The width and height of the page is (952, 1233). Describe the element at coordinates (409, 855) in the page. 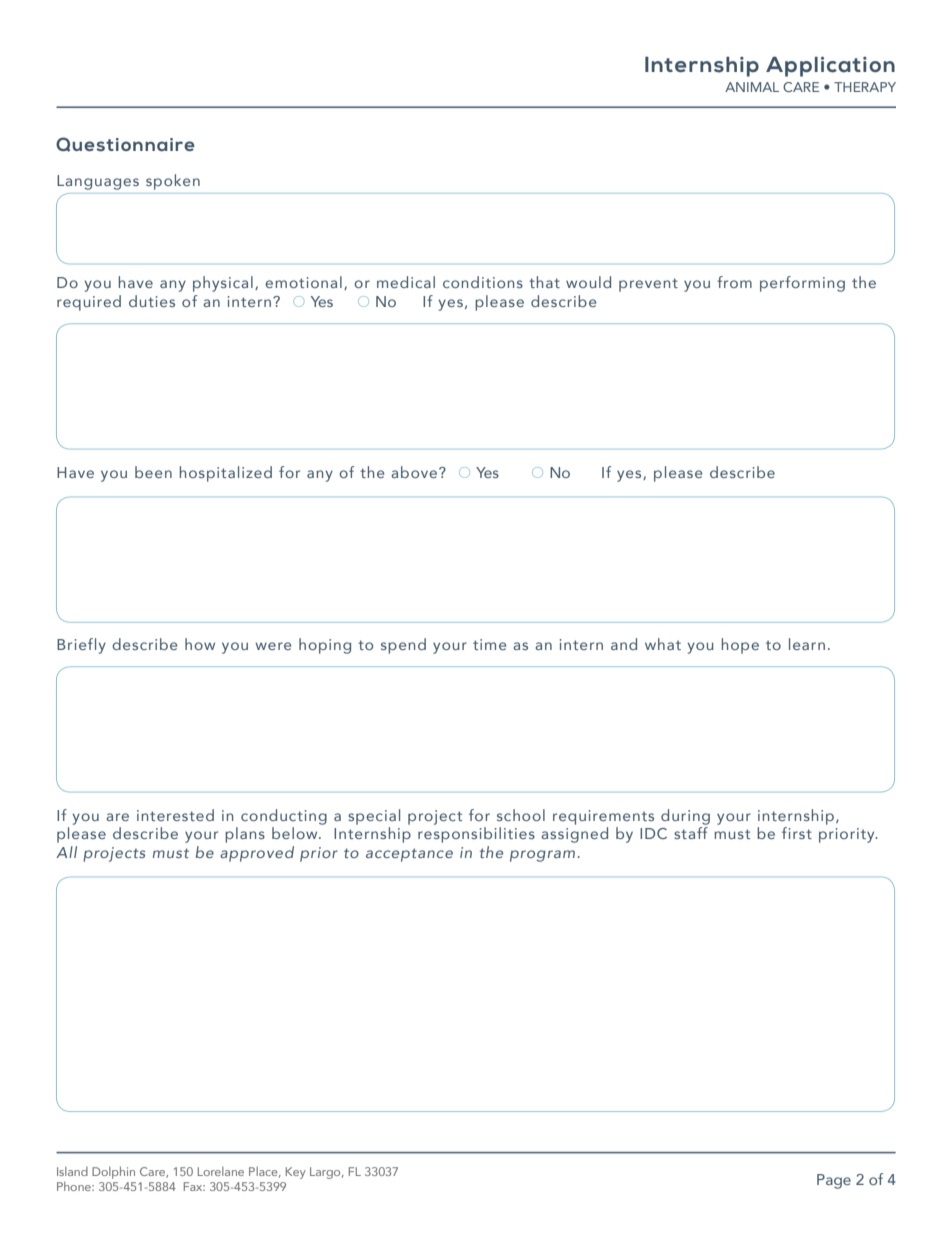

I see `acceptance` at that location.
